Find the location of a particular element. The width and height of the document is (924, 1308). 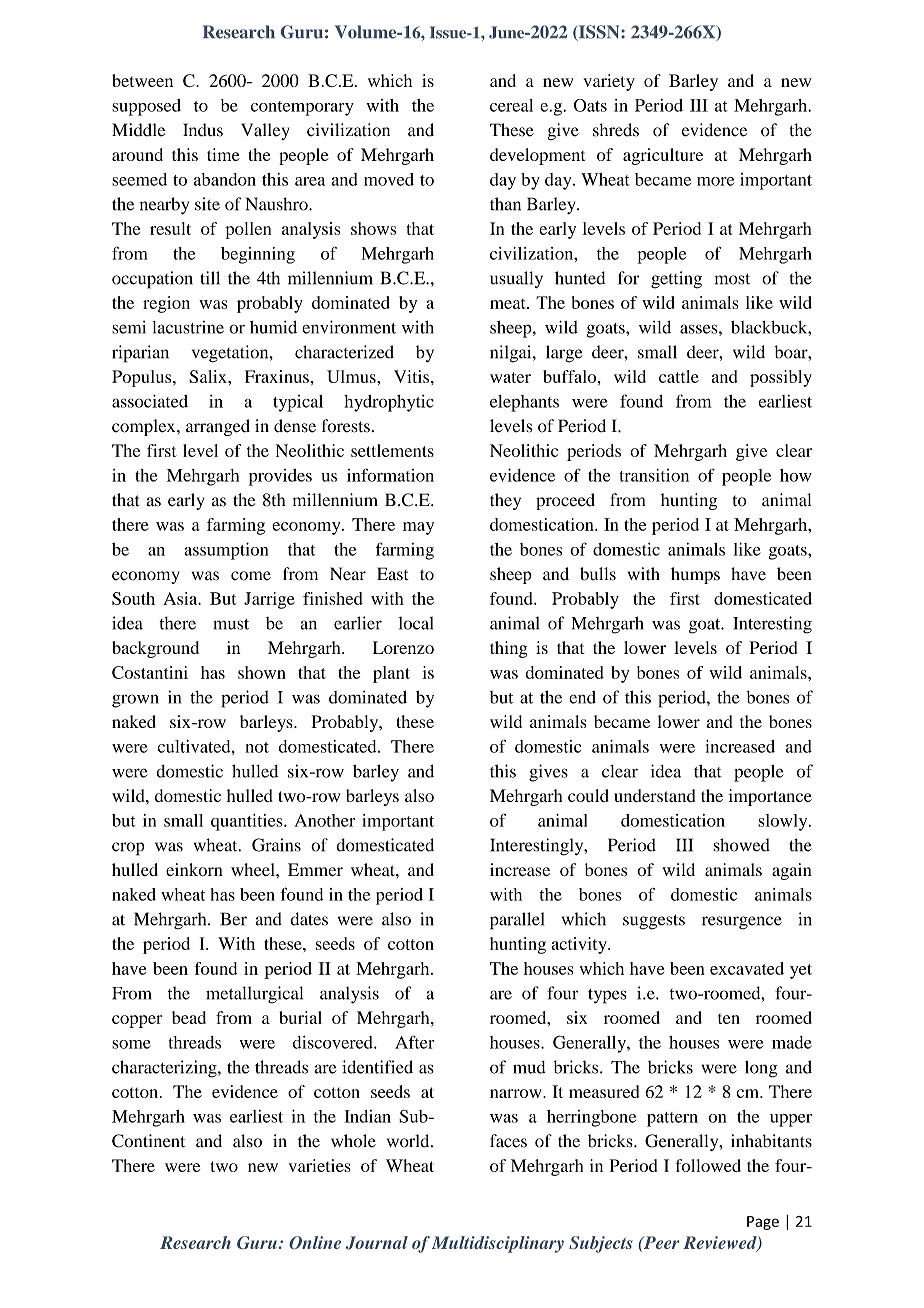

water is located at coordinates (510, 377).
